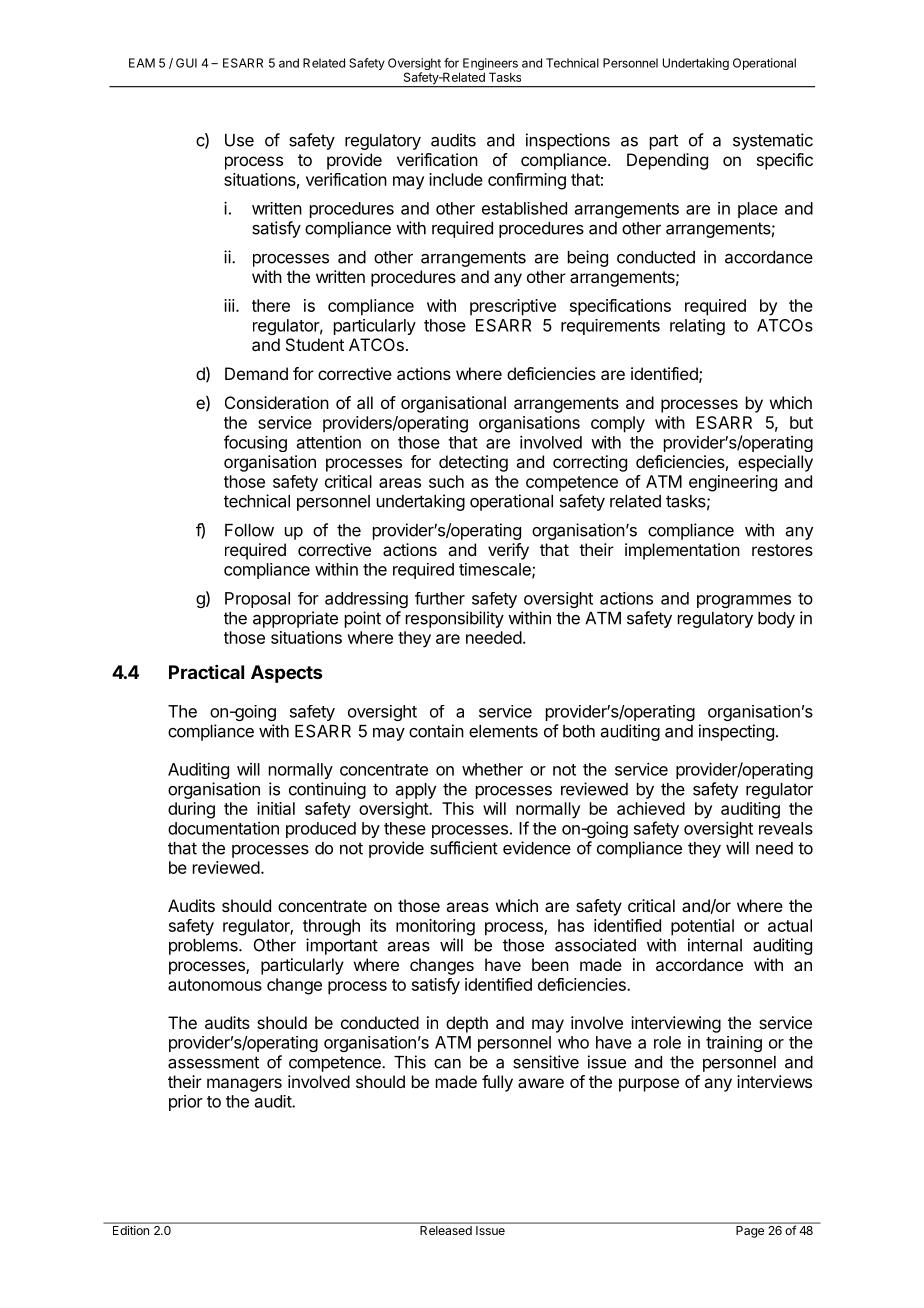 The image size is (924, 1308). Describe the element at coordinates (131, 1230) in the screenshot. I see `Edition` at that location.
